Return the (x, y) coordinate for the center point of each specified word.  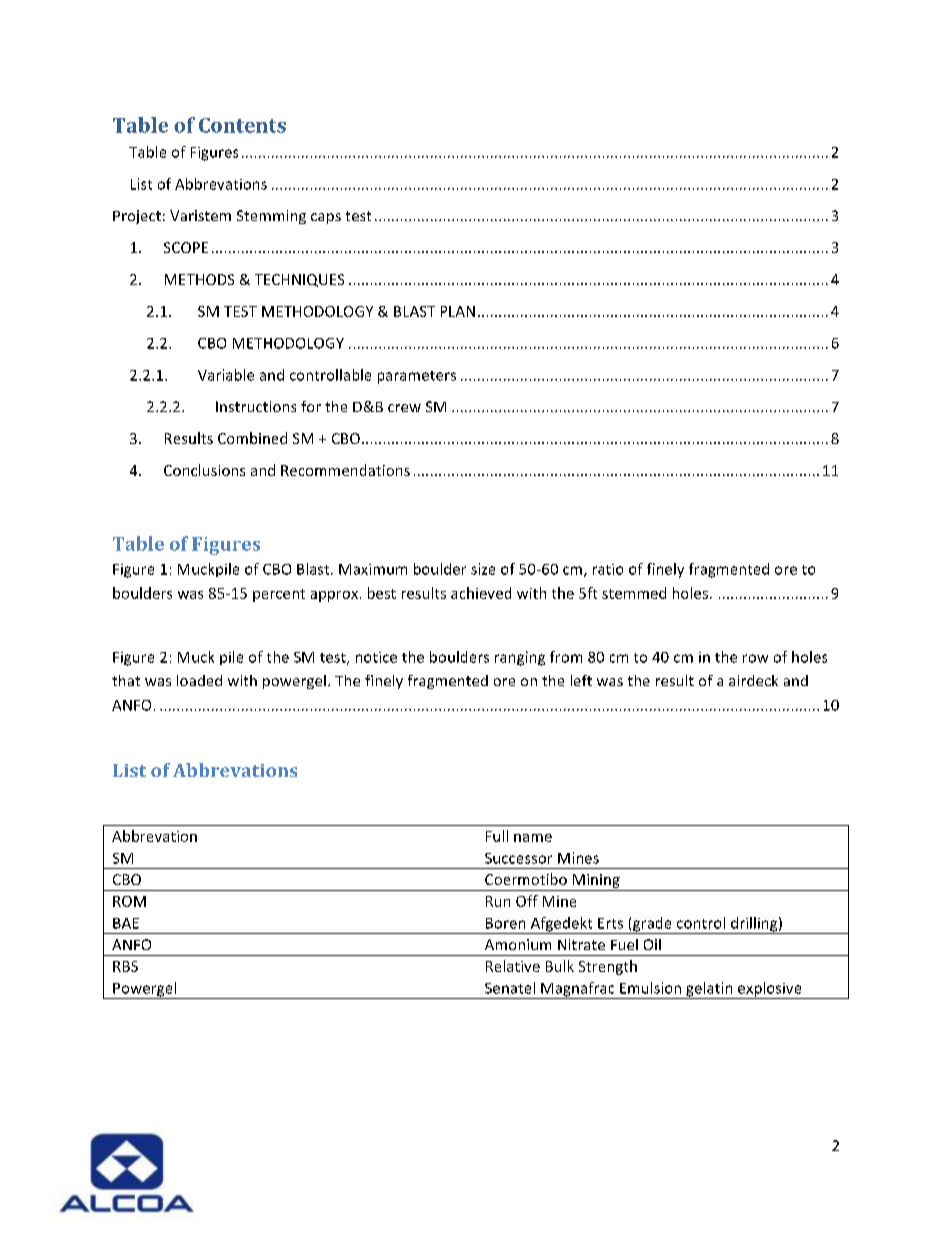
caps (326, 218)
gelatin (709, 990)
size (483, 569)
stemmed (634, 593)
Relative (513, 966)
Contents (242, 125)
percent (279, 595)
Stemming (271, 217)
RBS (125, 966)
